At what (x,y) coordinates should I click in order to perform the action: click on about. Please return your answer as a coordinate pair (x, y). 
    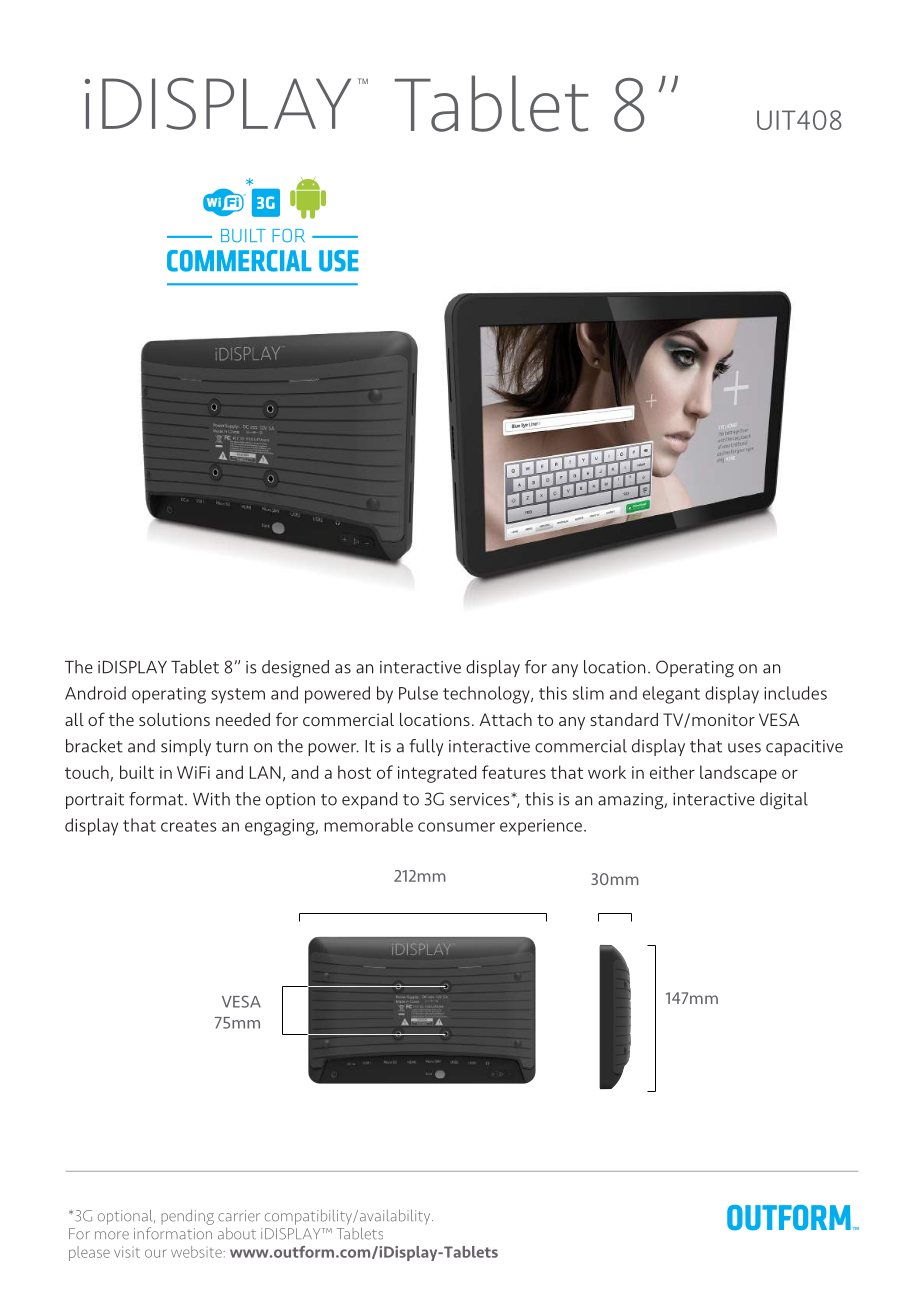
    Looking at the image, I should click on (237, 1234).
